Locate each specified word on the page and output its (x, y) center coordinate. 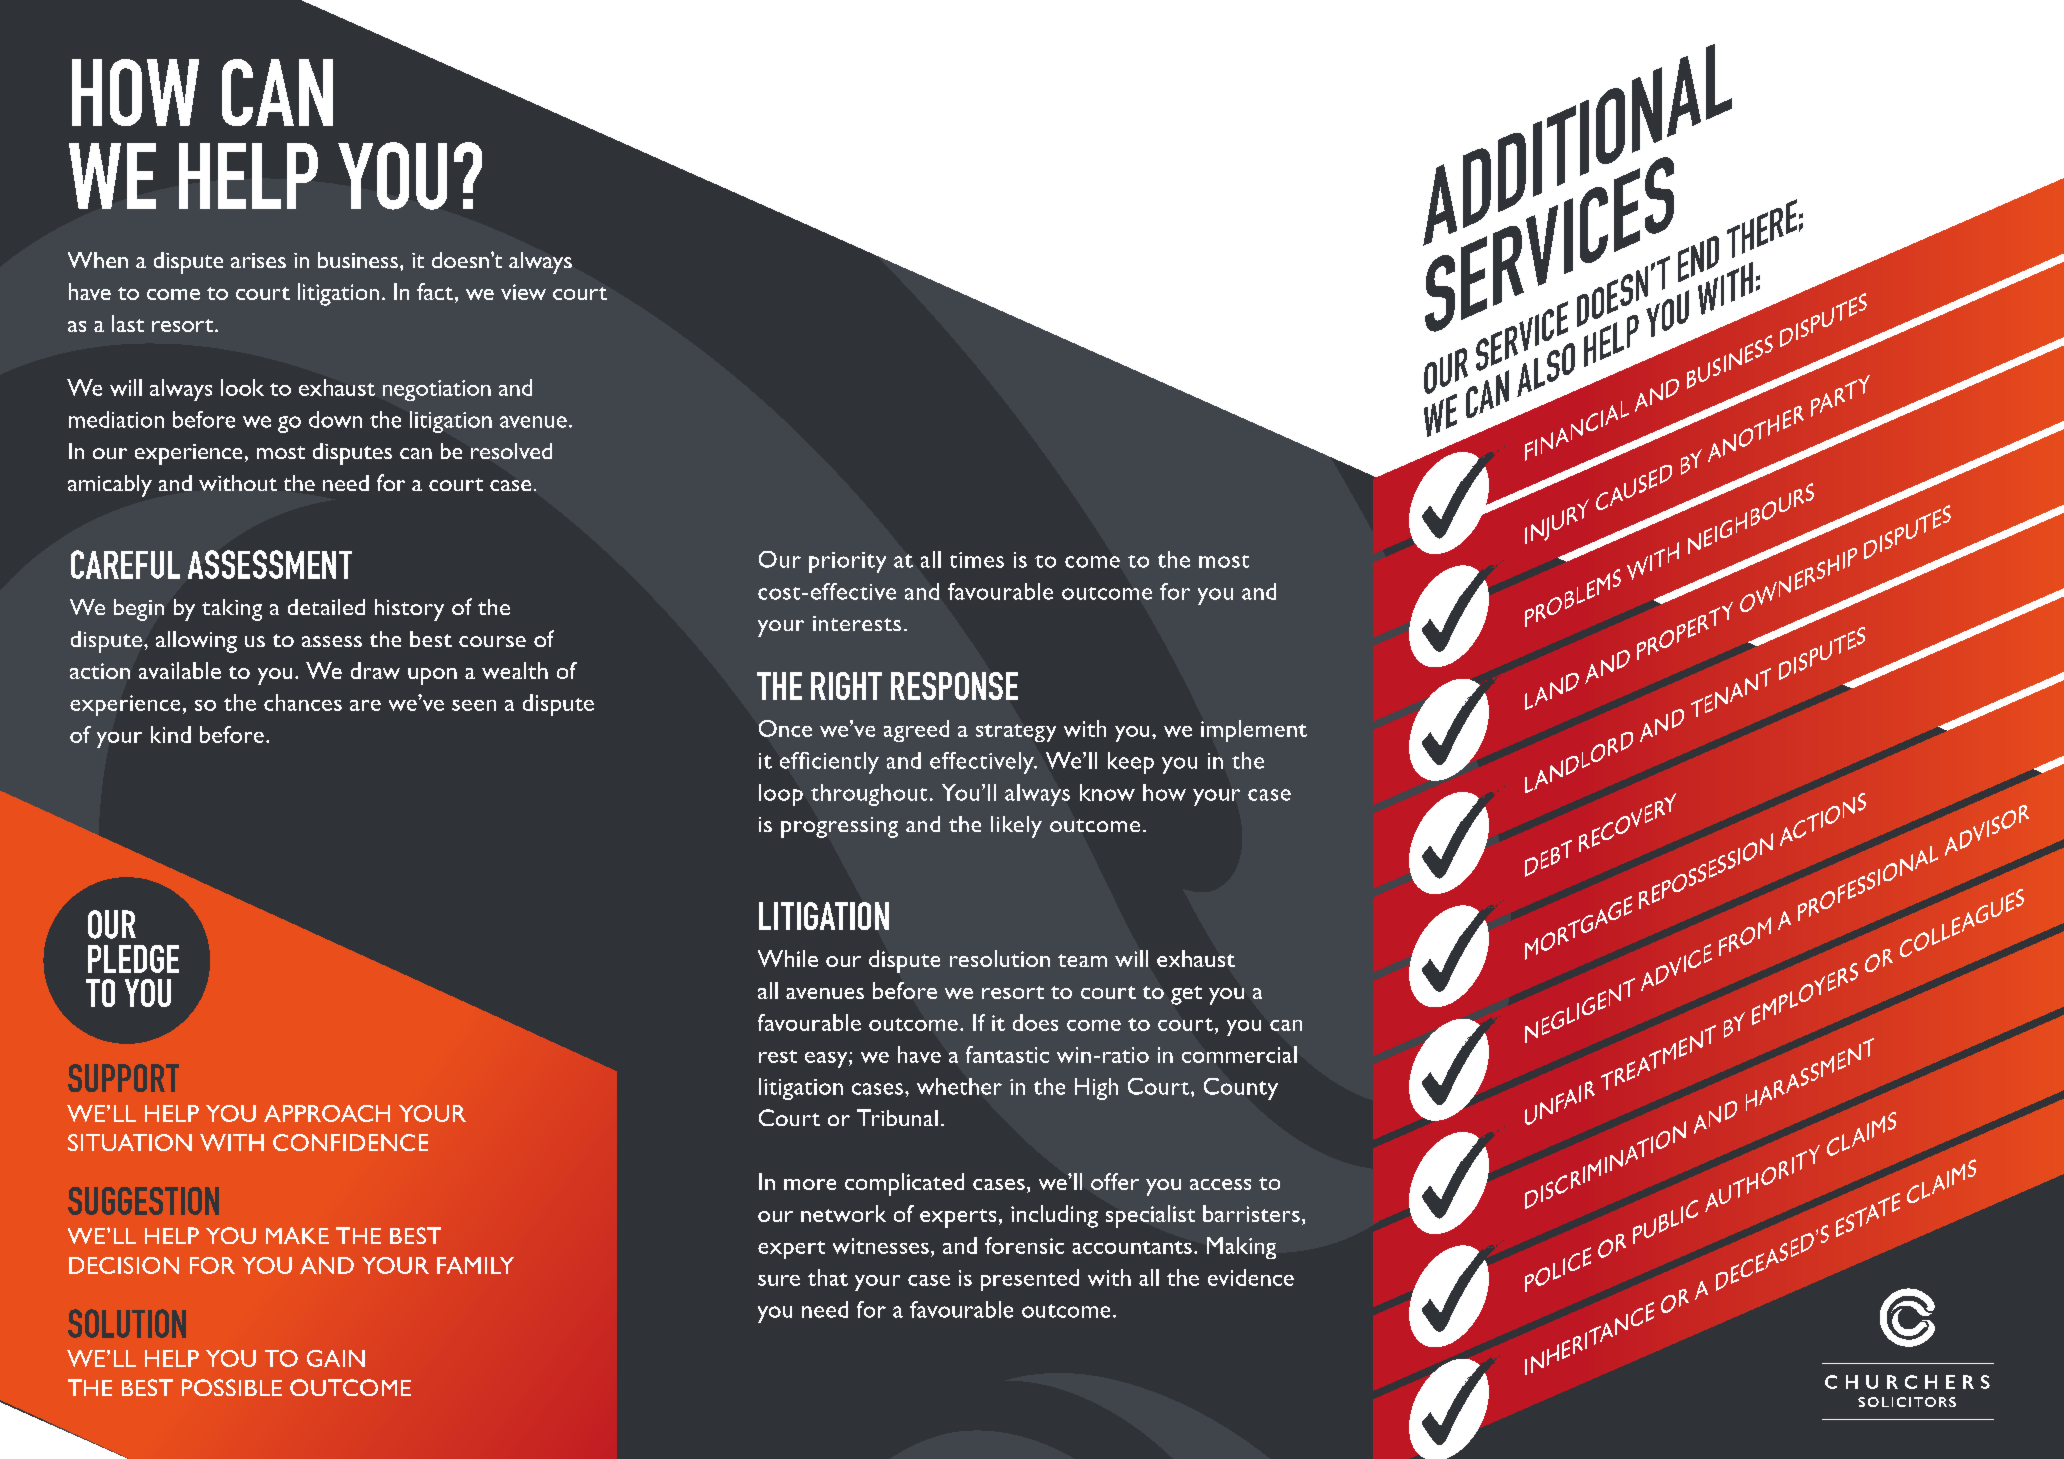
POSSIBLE (232, 1387)
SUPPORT (123, 1078)
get (1186, 995)
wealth (515, 670)
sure (779, 1280)
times (977, 560)
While (788, 958)
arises (258, 260)
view (523, 292)
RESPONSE (954, 686)
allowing (196, 642)
